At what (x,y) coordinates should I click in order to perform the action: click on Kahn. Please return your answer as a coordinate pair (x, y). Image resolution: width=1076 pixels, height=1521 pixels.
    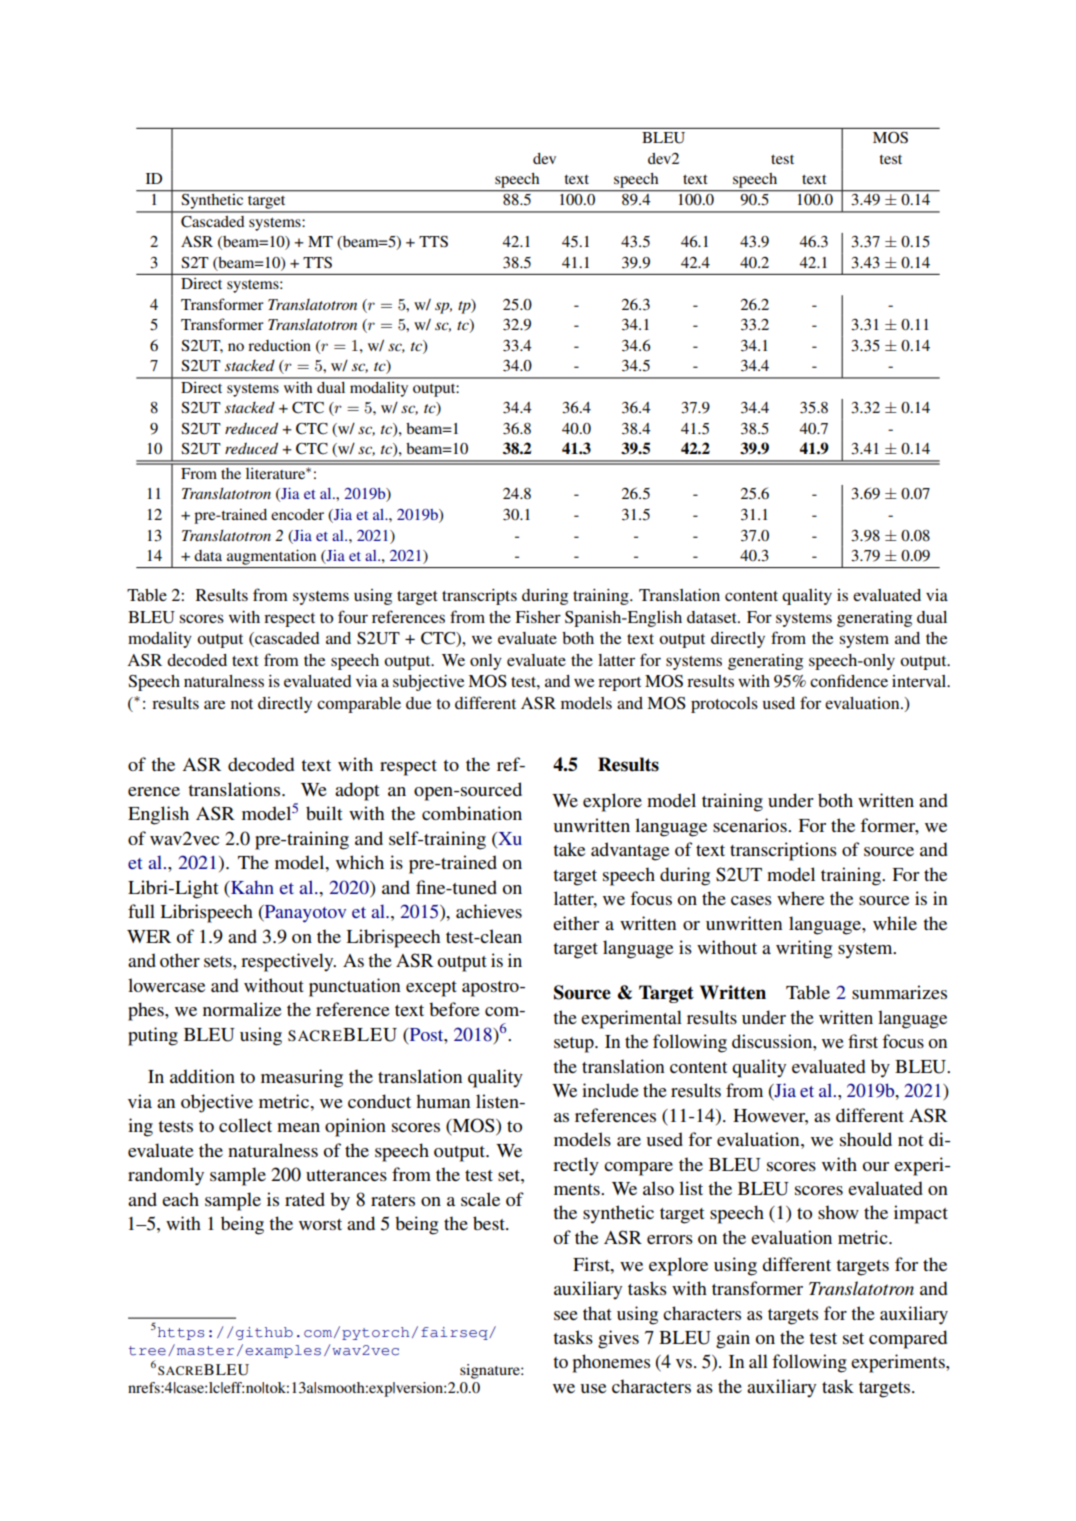
    Looking at the image, I should click on (251, 887).
